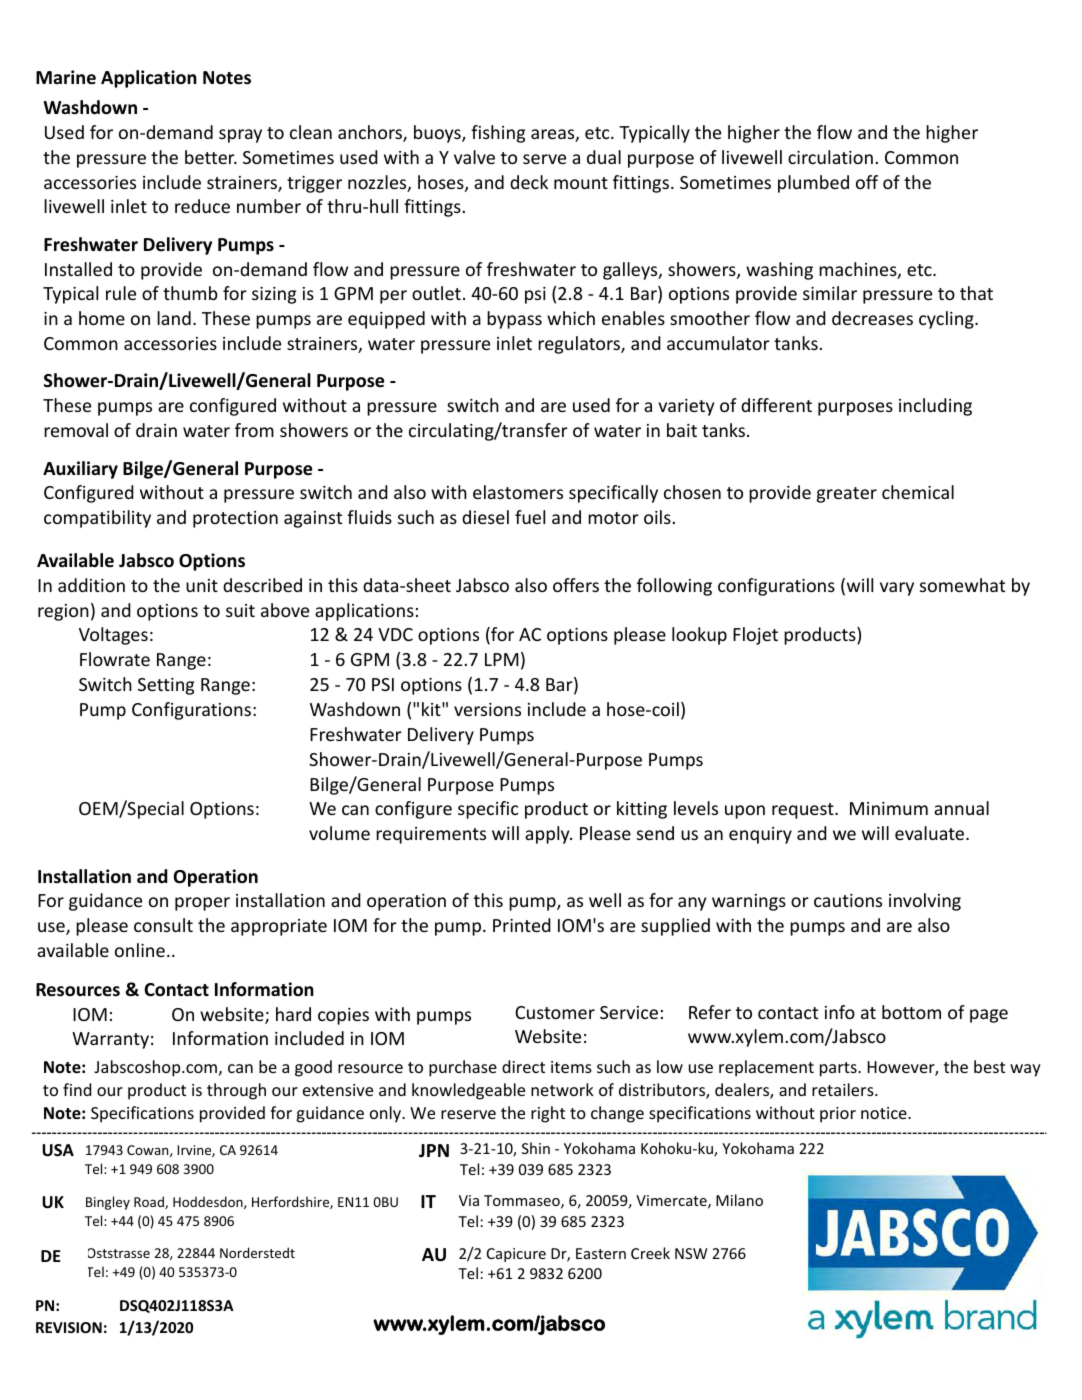 The width and height of the document is (1082, 1400). Describe the element at coordinates (739, 1200) in the document. I see `Milano` at that location.
